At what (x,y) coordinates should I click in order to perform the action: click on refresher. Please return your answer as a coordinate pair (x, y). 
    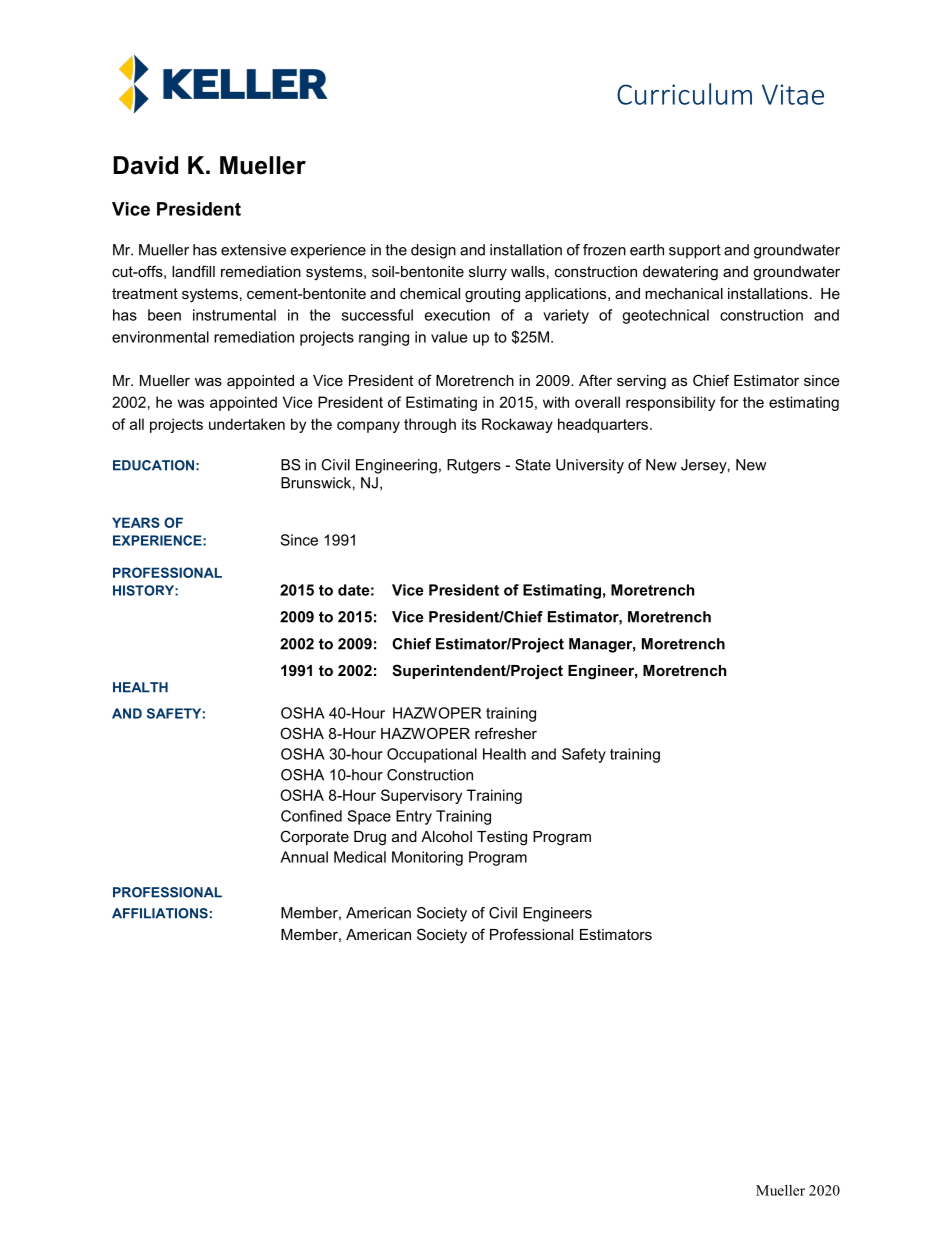
    Looking at the image, I should click on (506, 733).
